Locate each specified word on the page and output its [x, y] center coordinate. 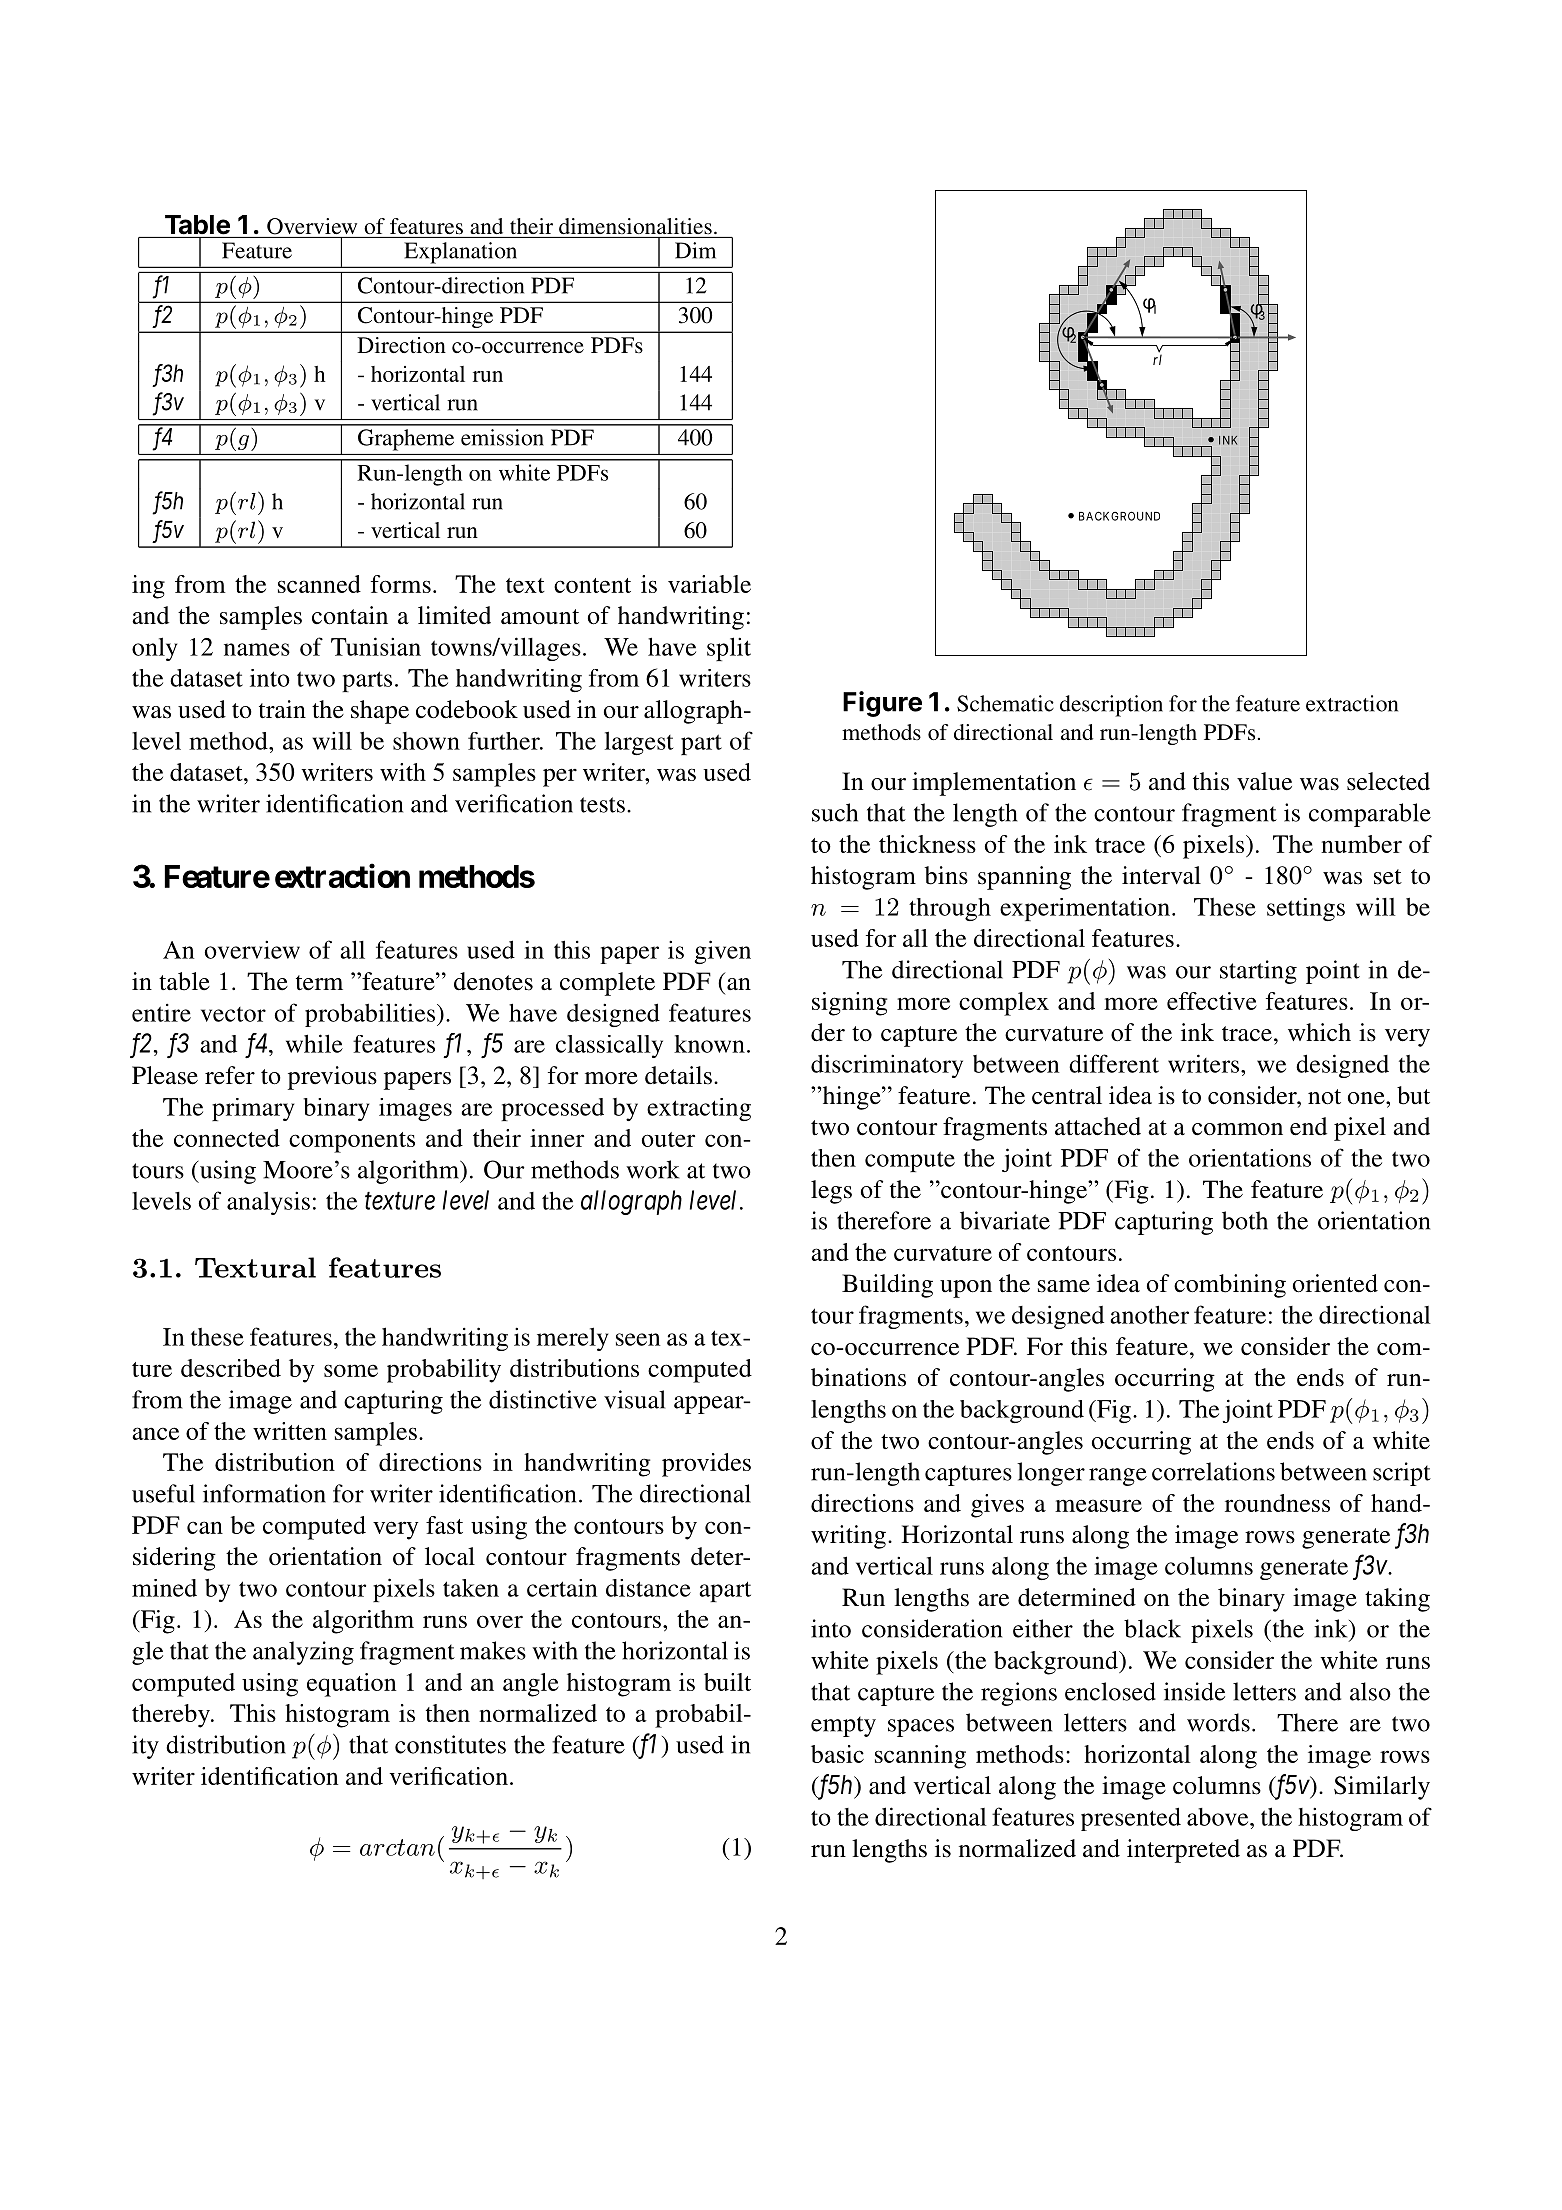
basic [837, 1754]
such [835, 812]
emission [502, 437]
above [1219, 1817]
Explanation [460, 252]
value [1264, 781]
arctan [397, 1847]
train [282, 709]
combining [1230, 1286]
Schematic [1005, 703]
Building [887, 1286]
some [351, 1370]
